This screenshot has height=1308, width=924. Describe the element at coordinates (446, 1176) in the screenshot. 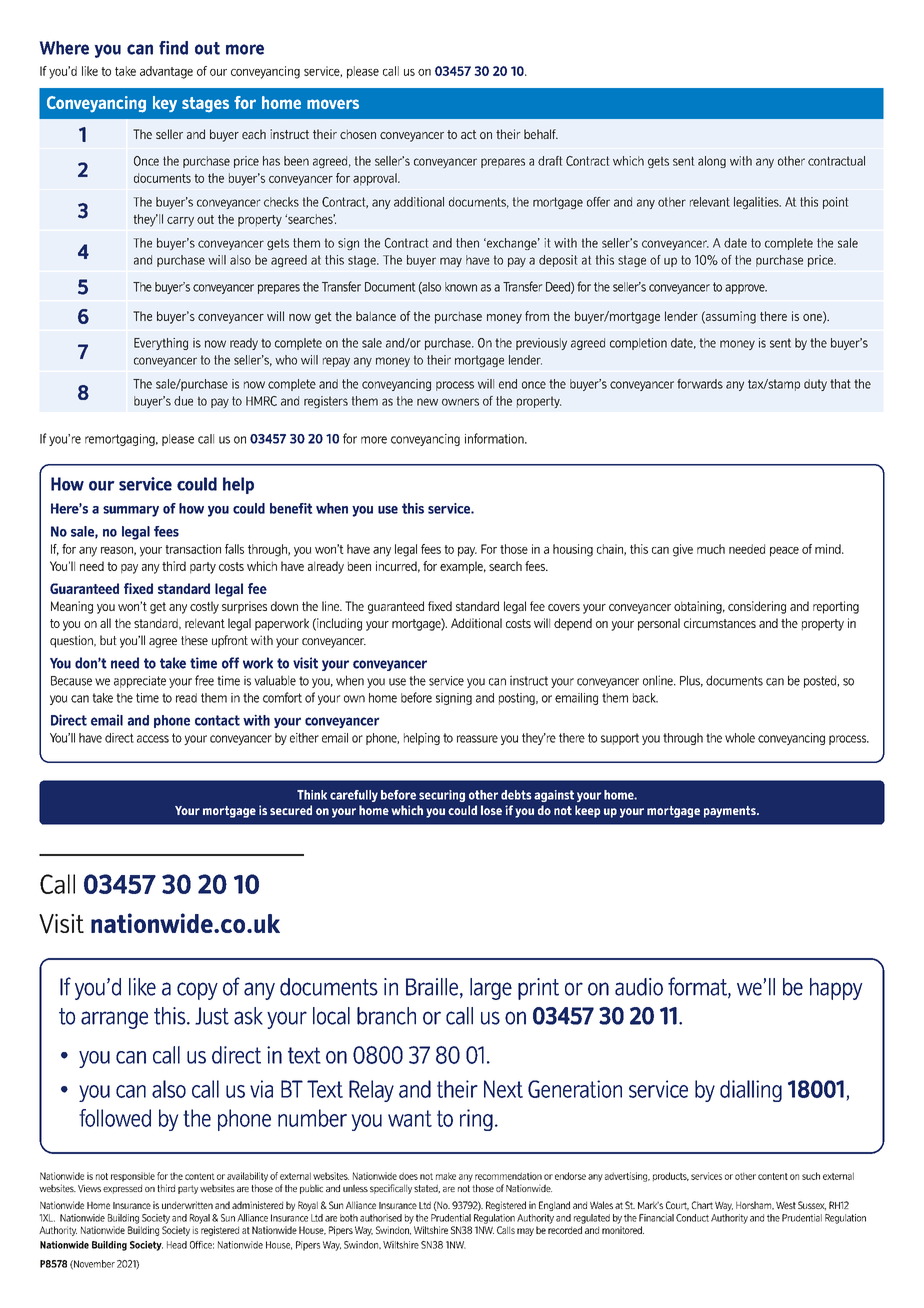

I see `make` at that location.
